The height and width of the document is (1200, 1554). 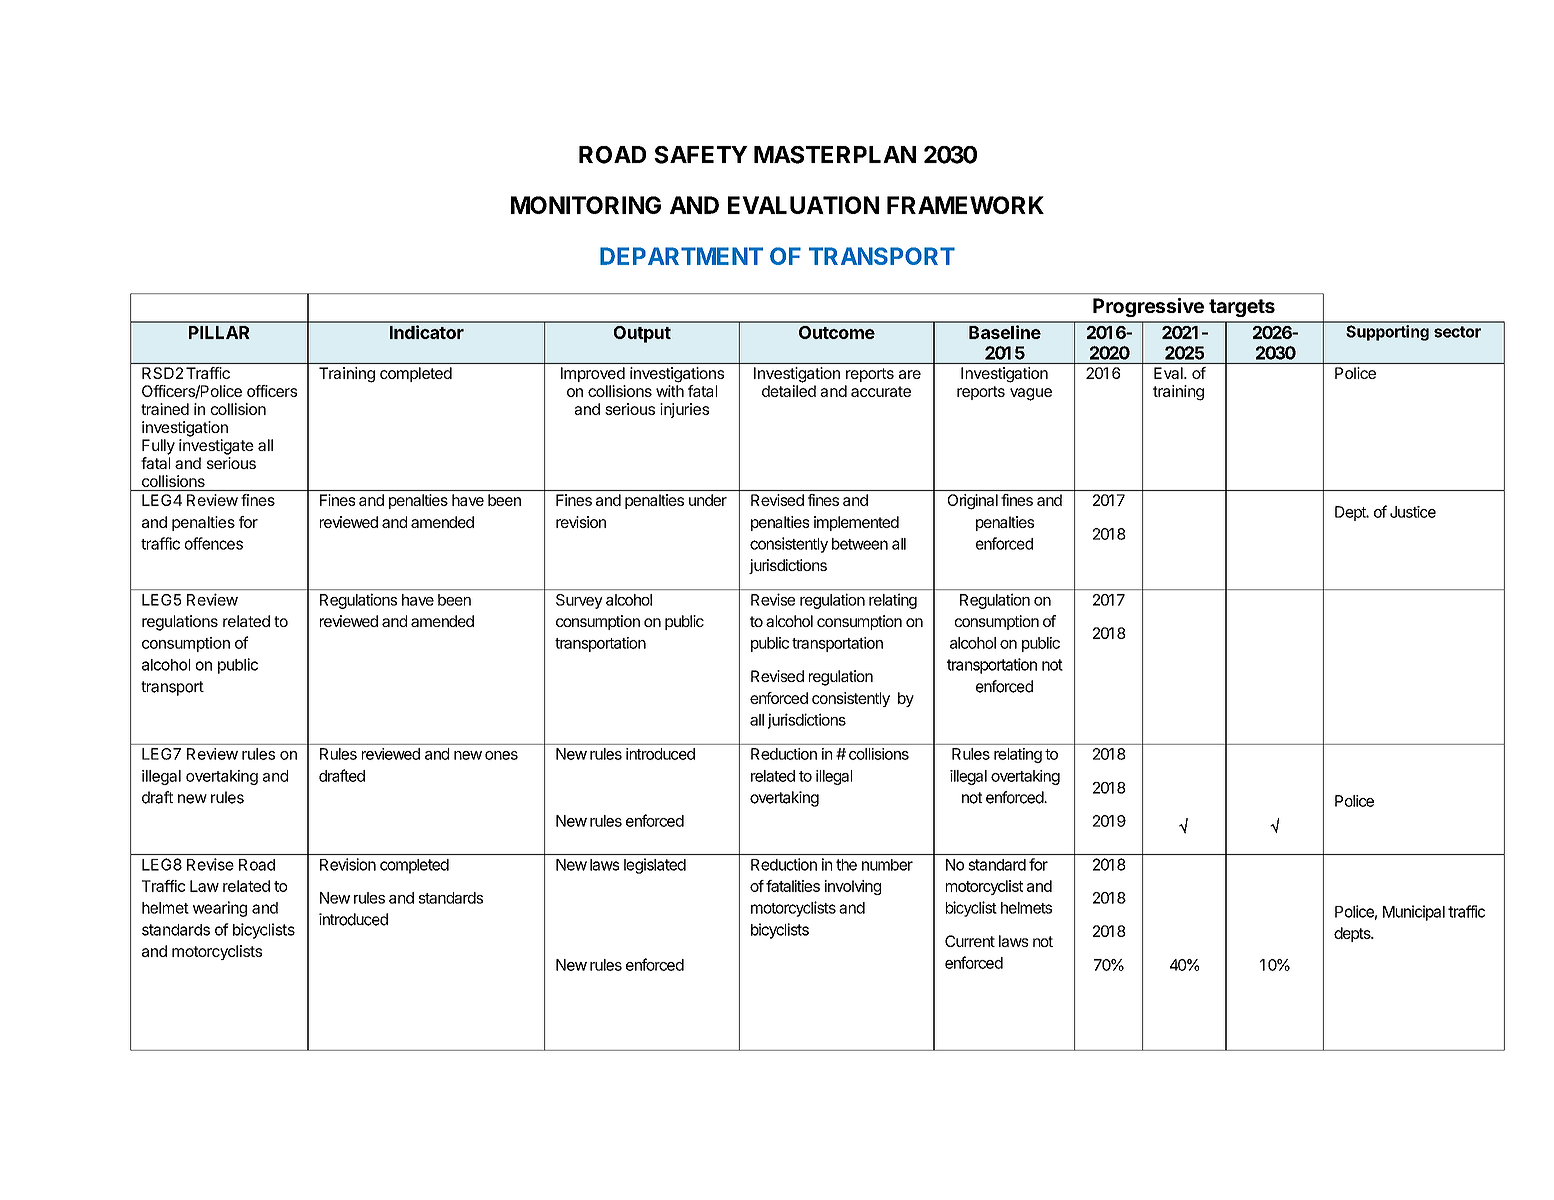 I want to click on MONITORING, so click(x=586, y=205).
